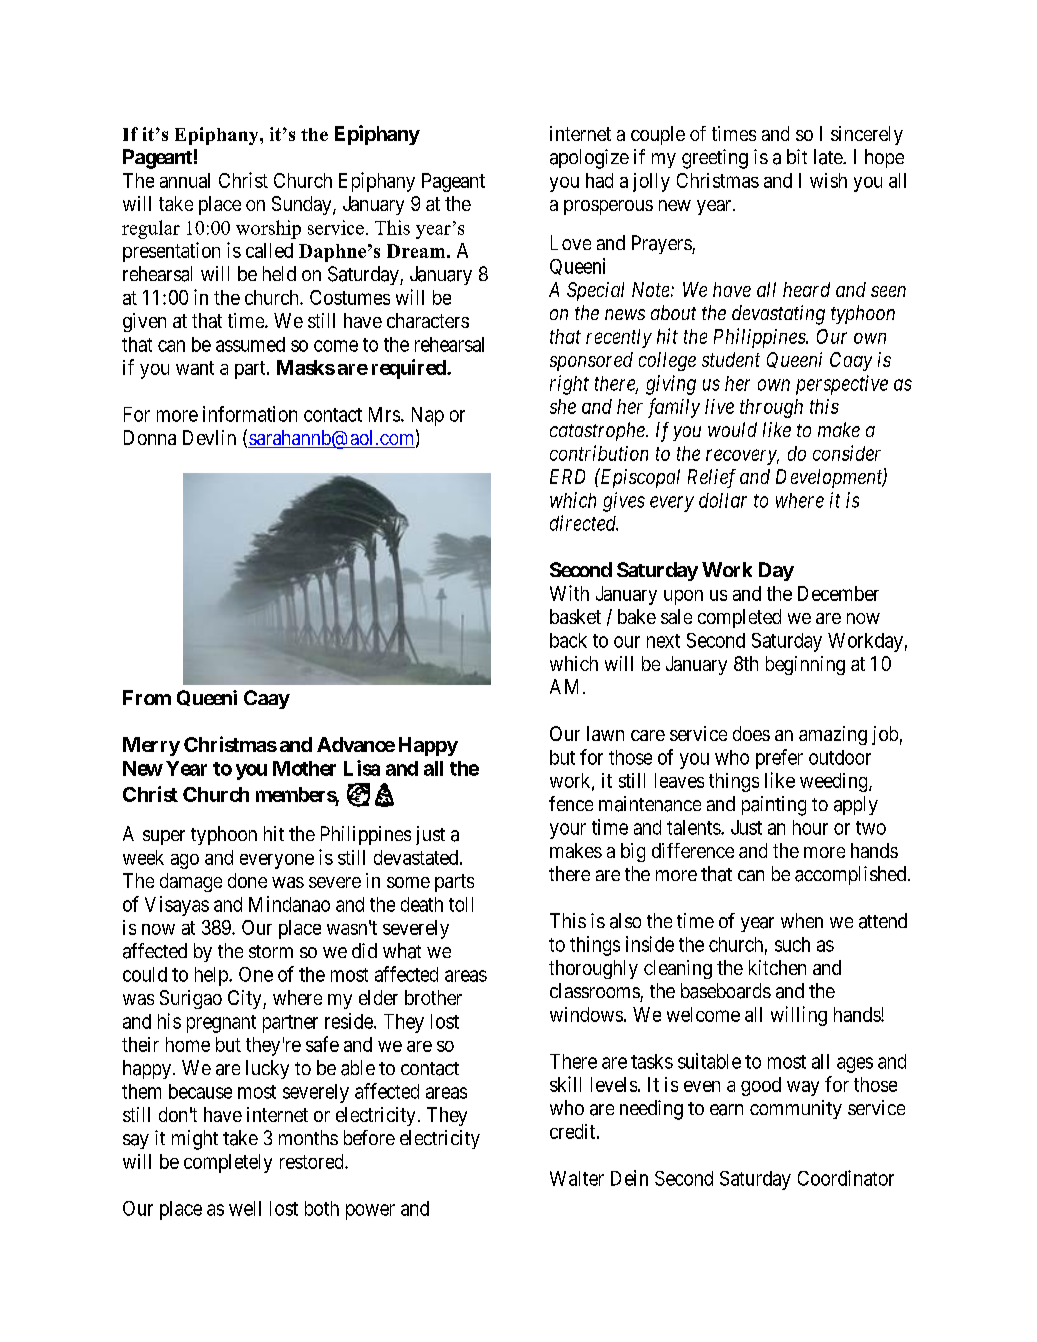 The height and width of the page is (1342, 1037). I want to click on bit, so click(797, 156).
